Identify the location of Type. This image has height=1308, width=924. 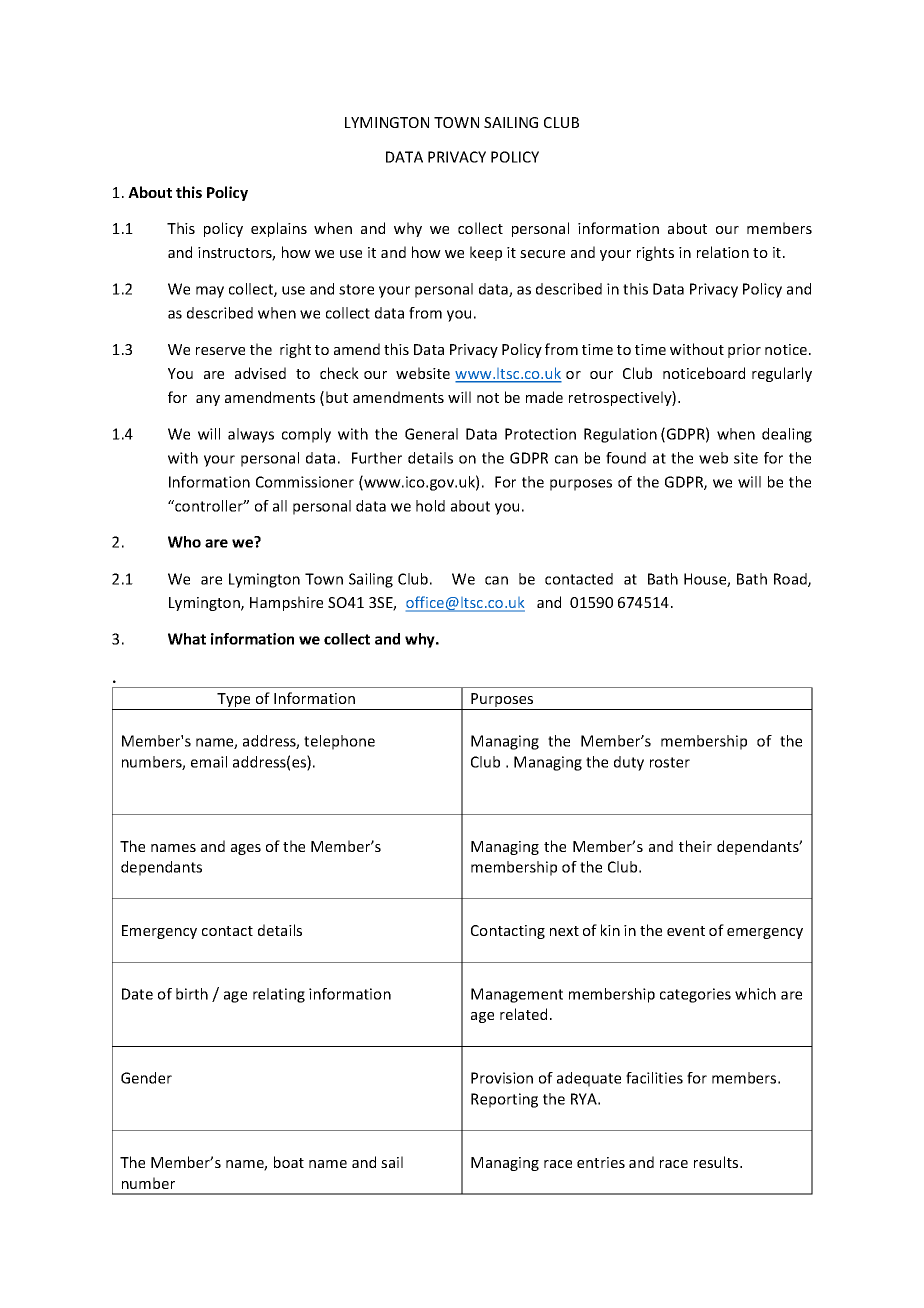
(234, 701).
